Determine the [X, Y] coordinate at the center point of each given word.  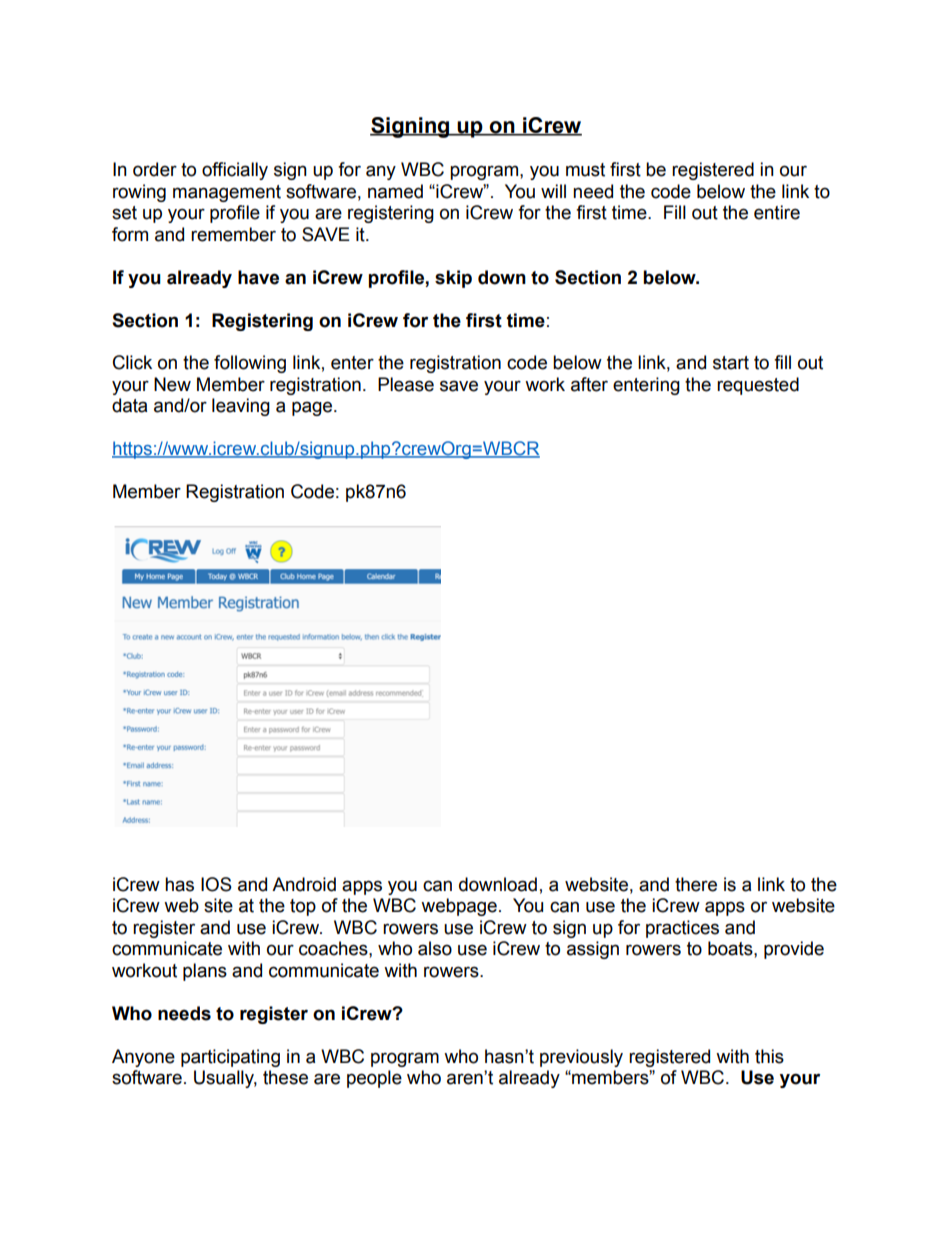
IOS [216, 884]
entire [777, 212]
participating [230, 1058]
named [395, 191]
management [227, 193]
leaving [241, 407]
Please [406, 384]
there [696, 884]
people [374, 1079]
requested [758, 386]
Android [304, 884]
